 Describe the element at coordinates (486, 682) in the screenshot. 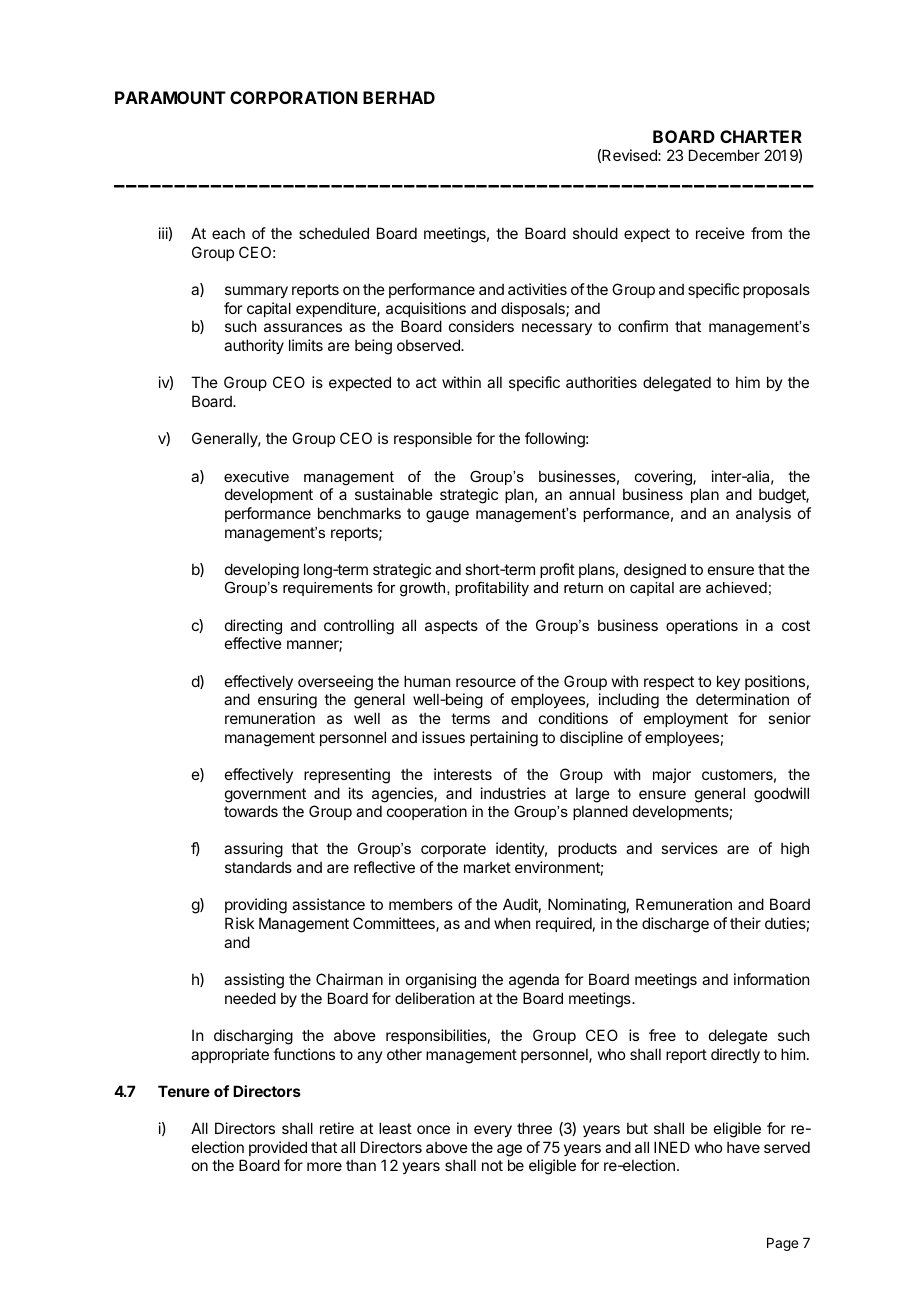

I see `resource` at that location.
